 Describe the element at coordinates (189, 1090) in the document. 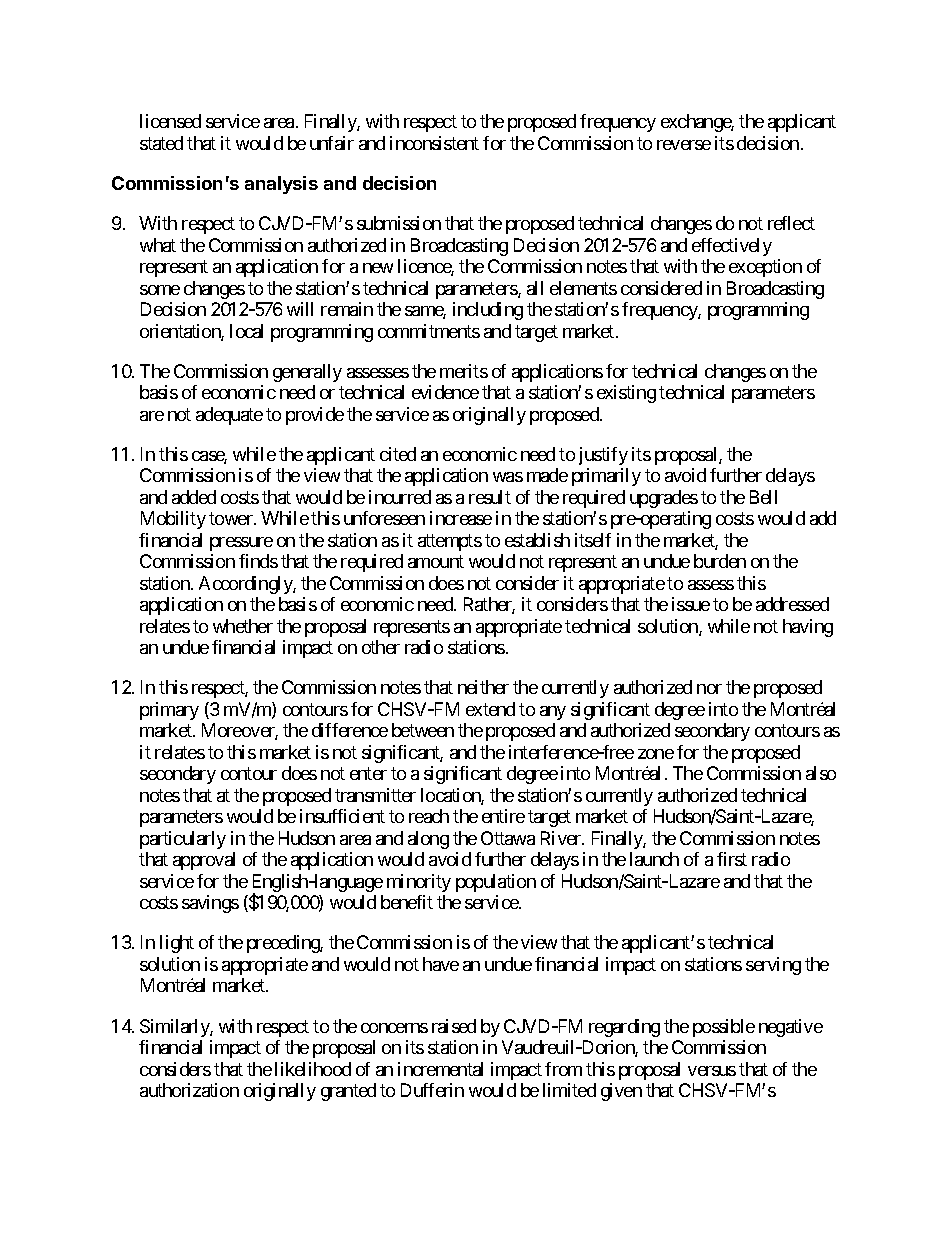

I see `authorization` at that location.
